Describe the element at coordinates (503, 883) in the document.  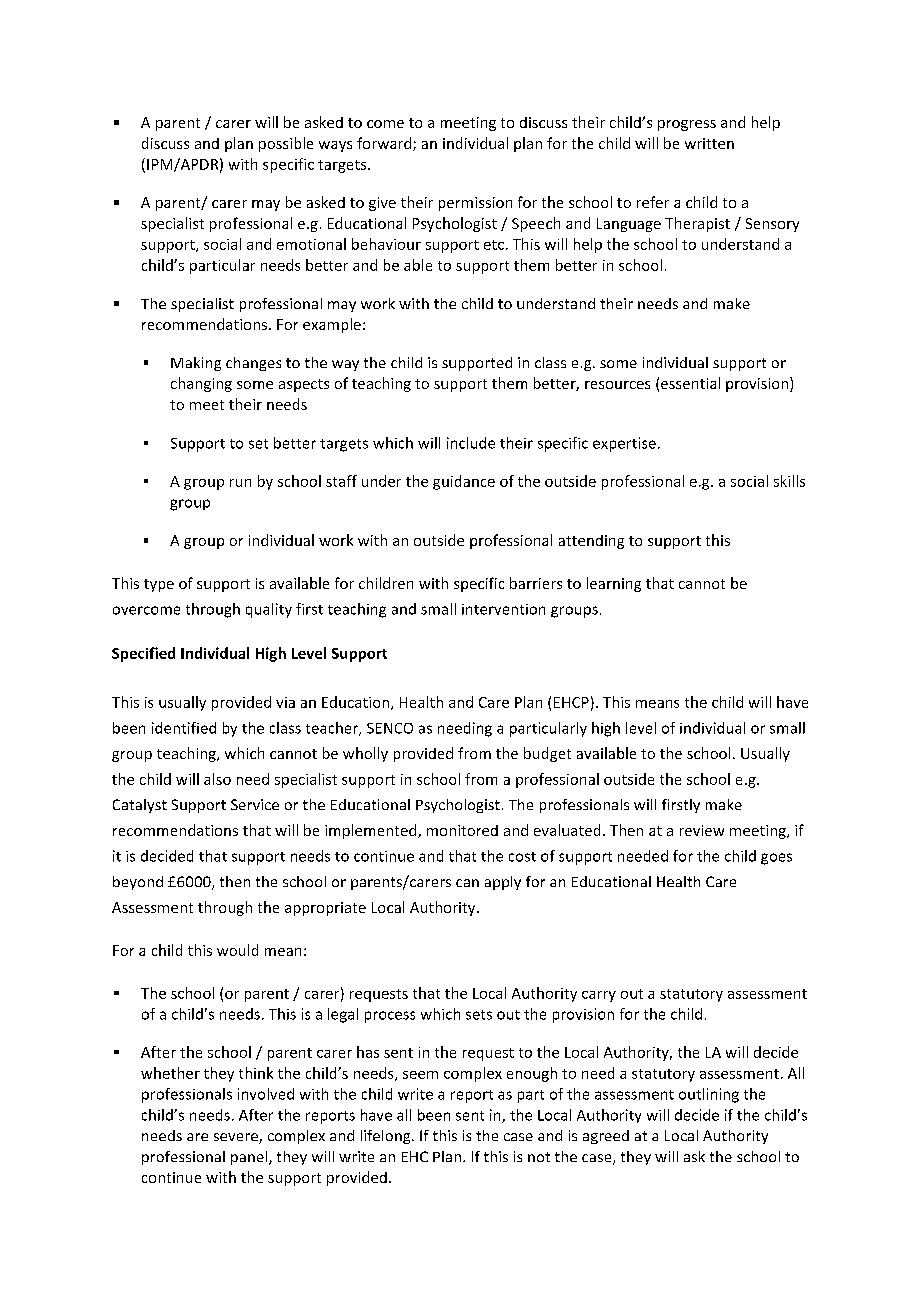
I see `apply` at that location.
